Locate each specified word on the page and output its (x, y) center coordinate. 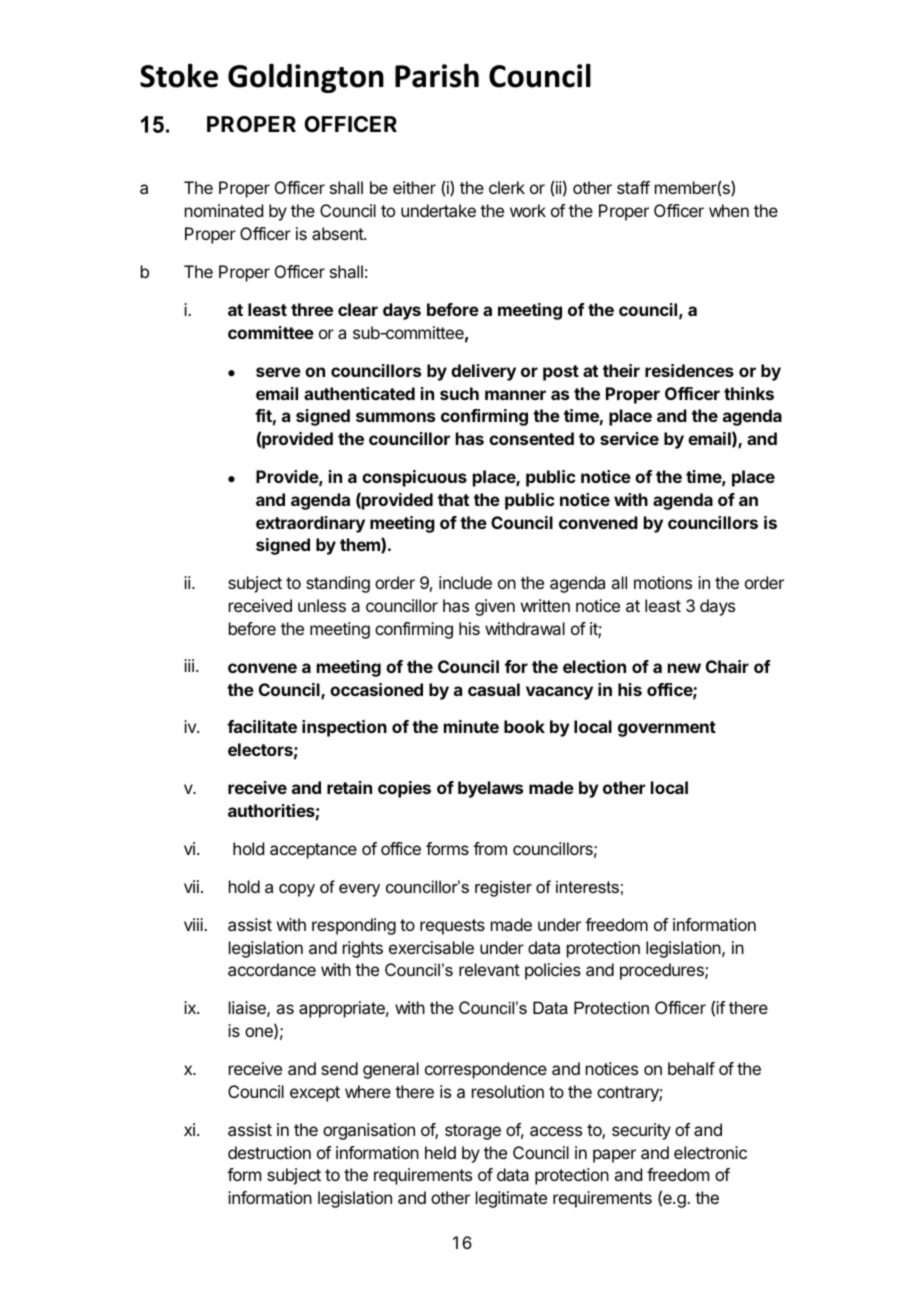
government (667, 729)
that (453, 499)
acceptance (313, 851)
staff (633, 187)
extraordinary (310, 524)
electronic (710, 1152)
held (440, 1152)
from (490, 848)
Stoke (179, 76)
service (629, 438)
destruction (269, 1152)
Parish (437, 76)
